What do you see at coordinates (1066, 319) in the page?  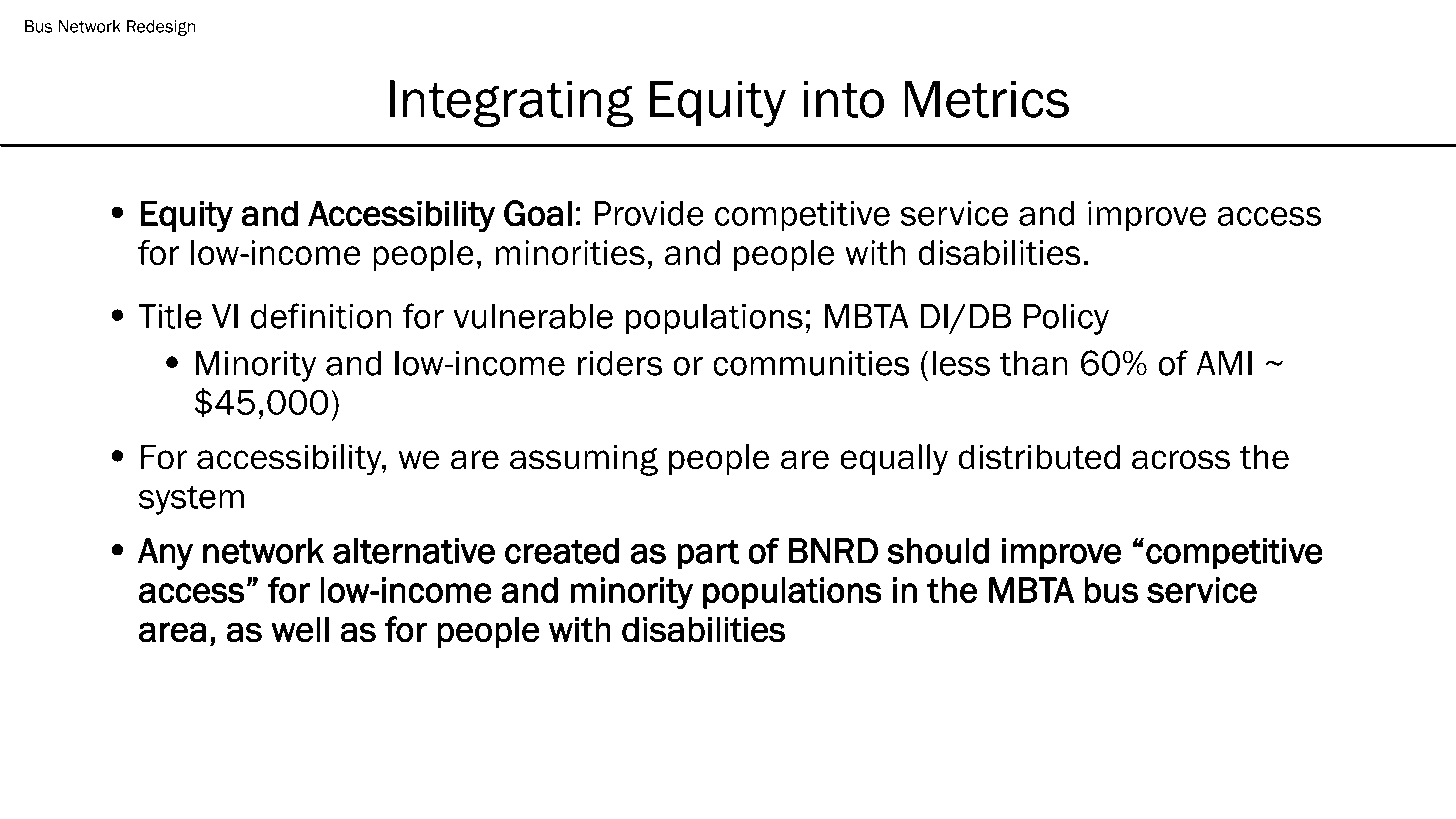 I see `Policy` at bounding box center [1066, 319].
